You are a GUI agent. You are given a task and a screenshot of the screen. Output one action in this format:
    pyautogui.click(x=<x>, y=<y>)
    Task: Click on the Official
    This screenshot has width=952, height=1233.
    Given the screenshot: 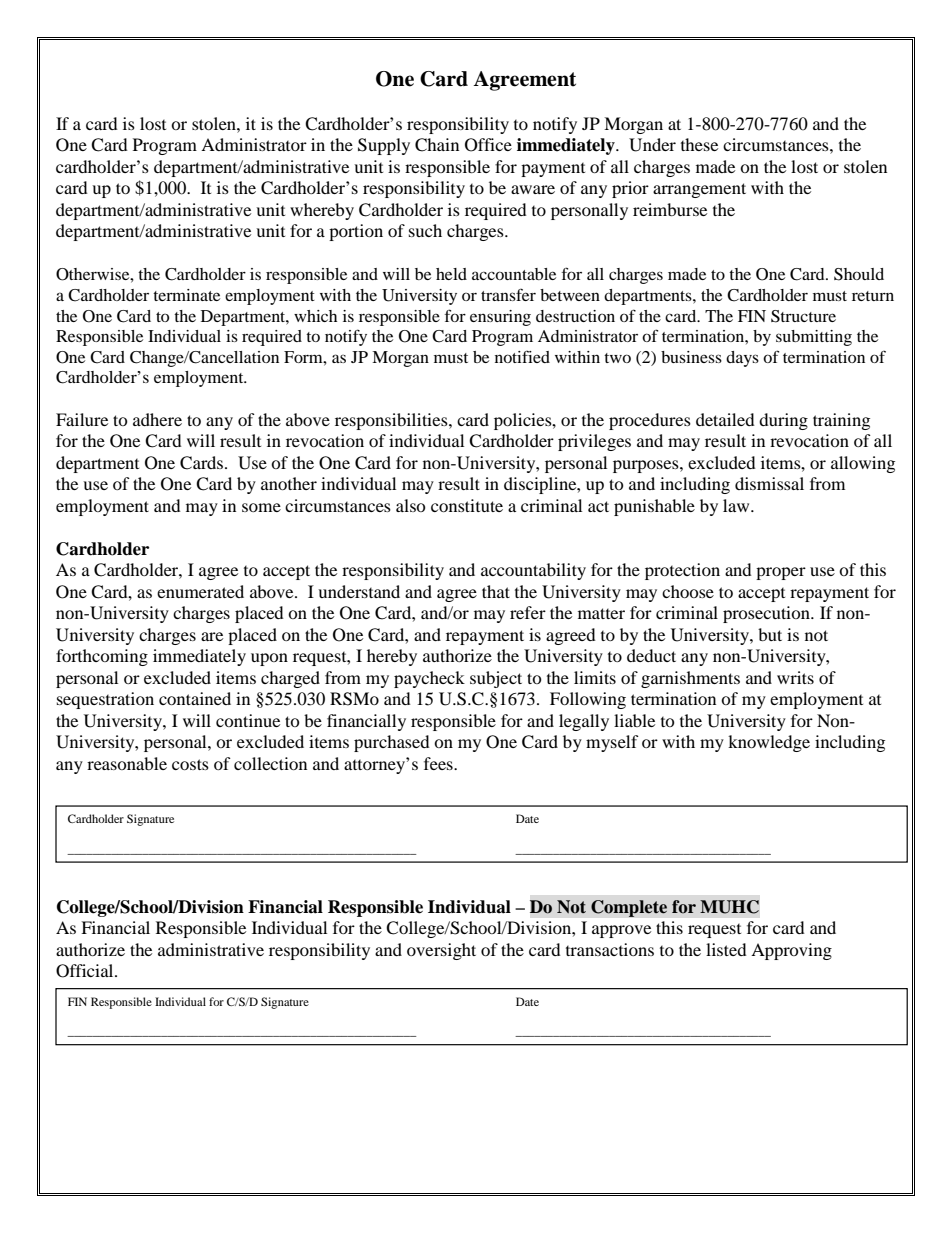 What is the action you would take?
    pyautogui.click(x=86, y=971)
